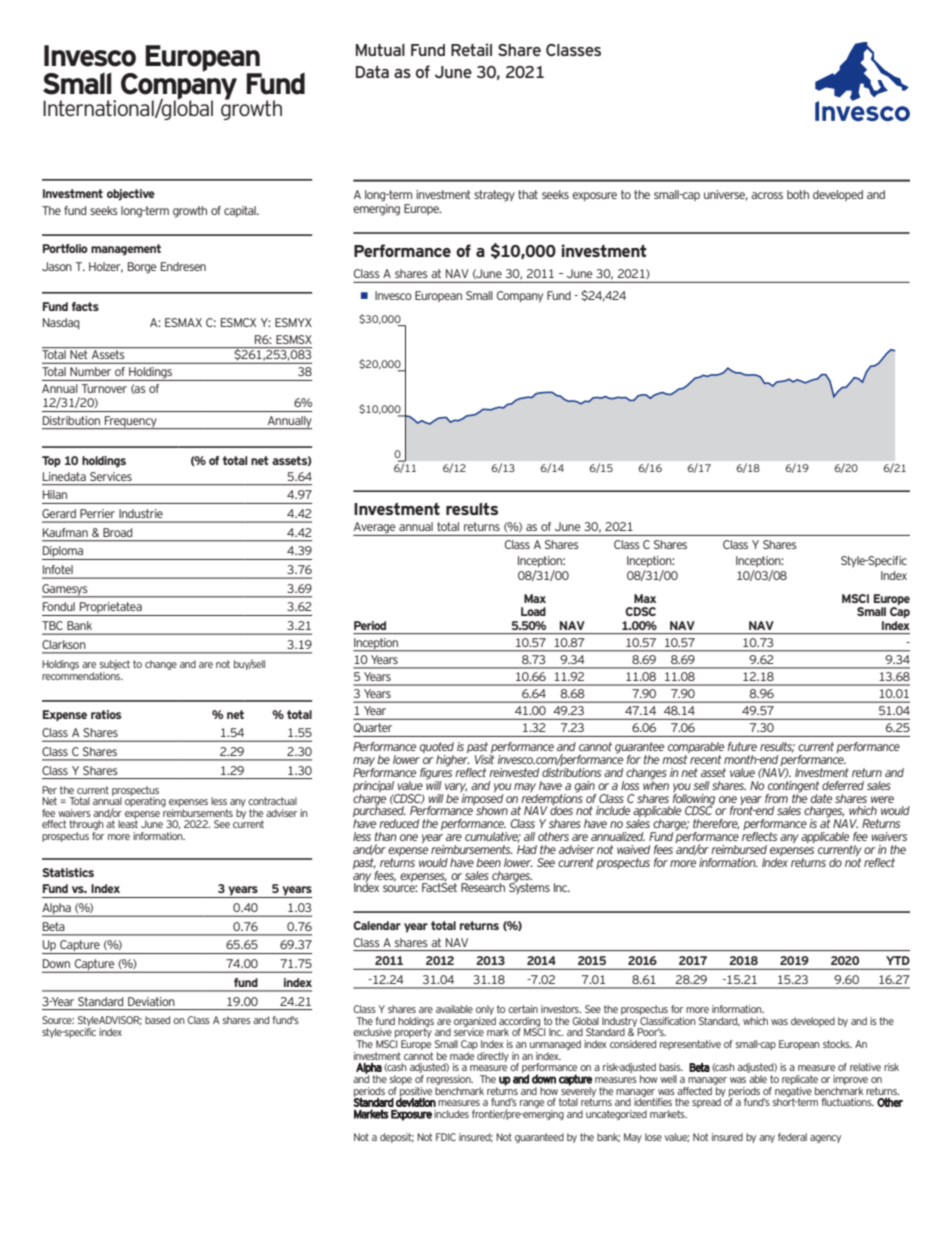 The width and height of the screenshot is (952, 1233). What do you see at coordinates (533, 611) in the screenshot?
I see `Load` at bounding box center [533, 611].
